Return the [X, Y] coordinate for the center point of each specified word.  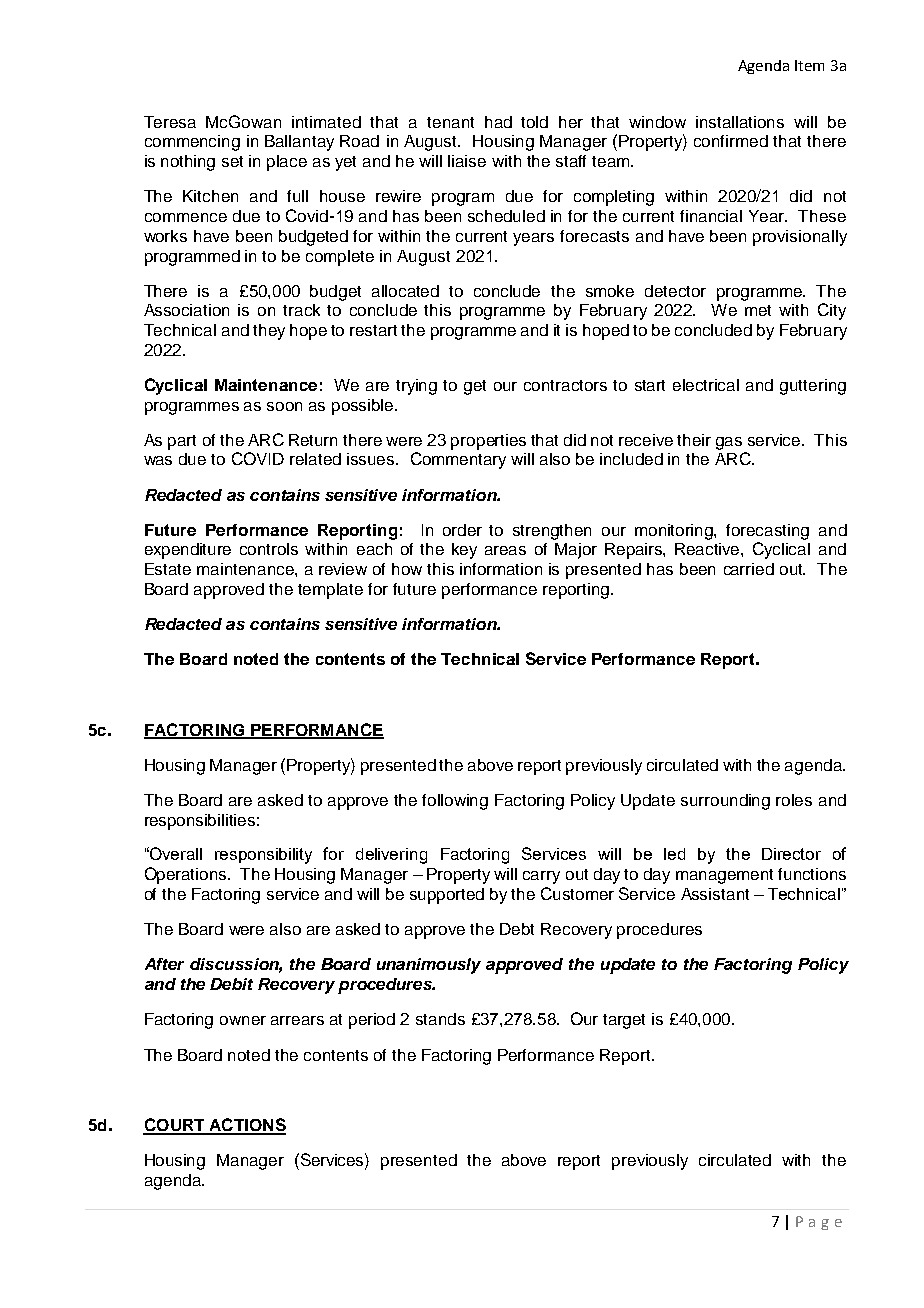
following [455, 802]
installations [740, 122]
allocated [405, 291]
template [330, 591]
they [269, 332]
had [498, 122]
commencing [192, 143]
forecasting [767, 532]
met [758, 310]
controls [269, 549]
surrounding [725, 802]
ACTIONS [246, 1126]
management [724, 876]
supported [447, 896]
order [462, 530]
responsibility [263, 856]
